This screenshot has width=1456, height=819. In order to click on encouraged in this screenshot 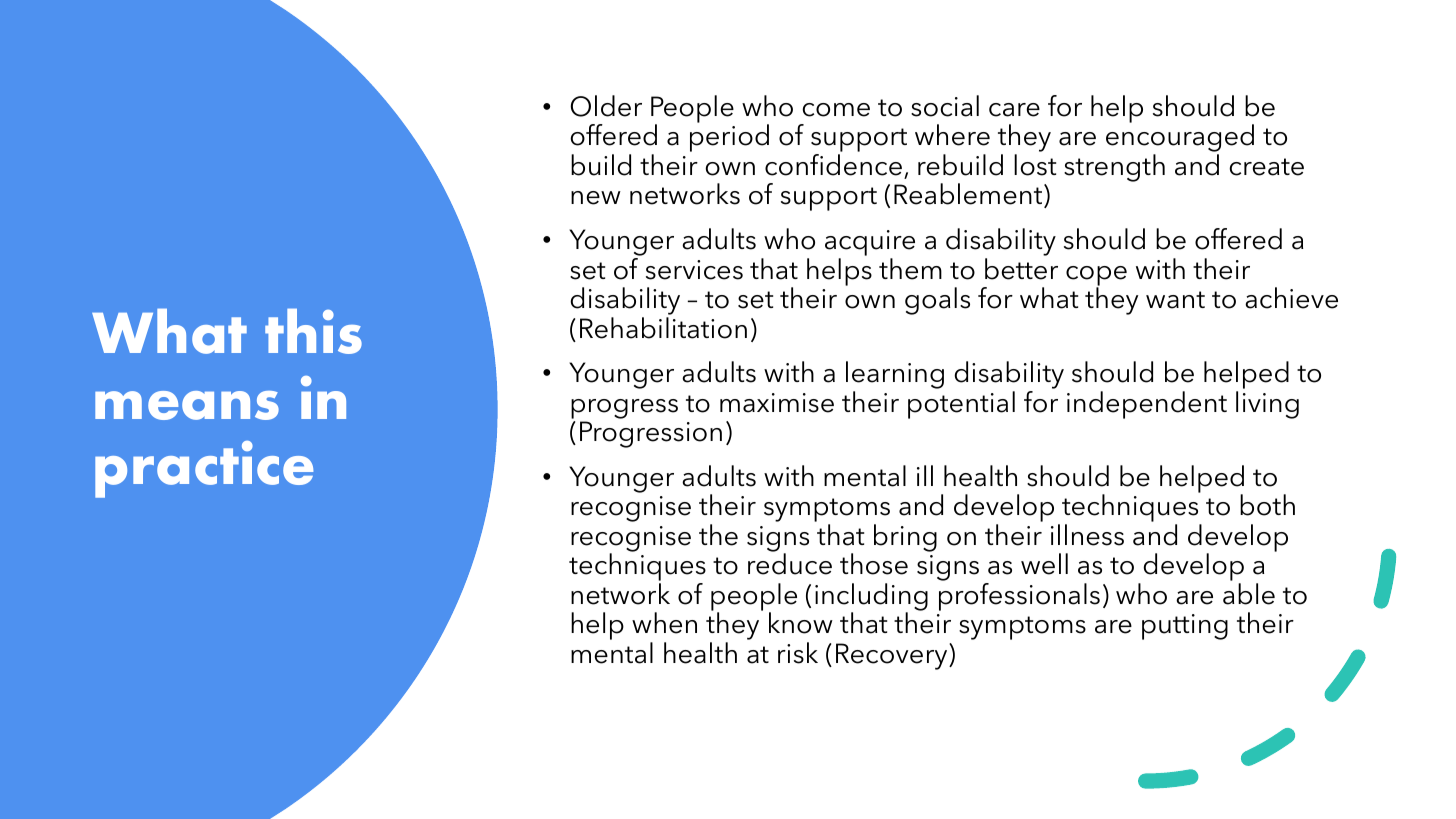, I will do `click(1180, 139)`.
